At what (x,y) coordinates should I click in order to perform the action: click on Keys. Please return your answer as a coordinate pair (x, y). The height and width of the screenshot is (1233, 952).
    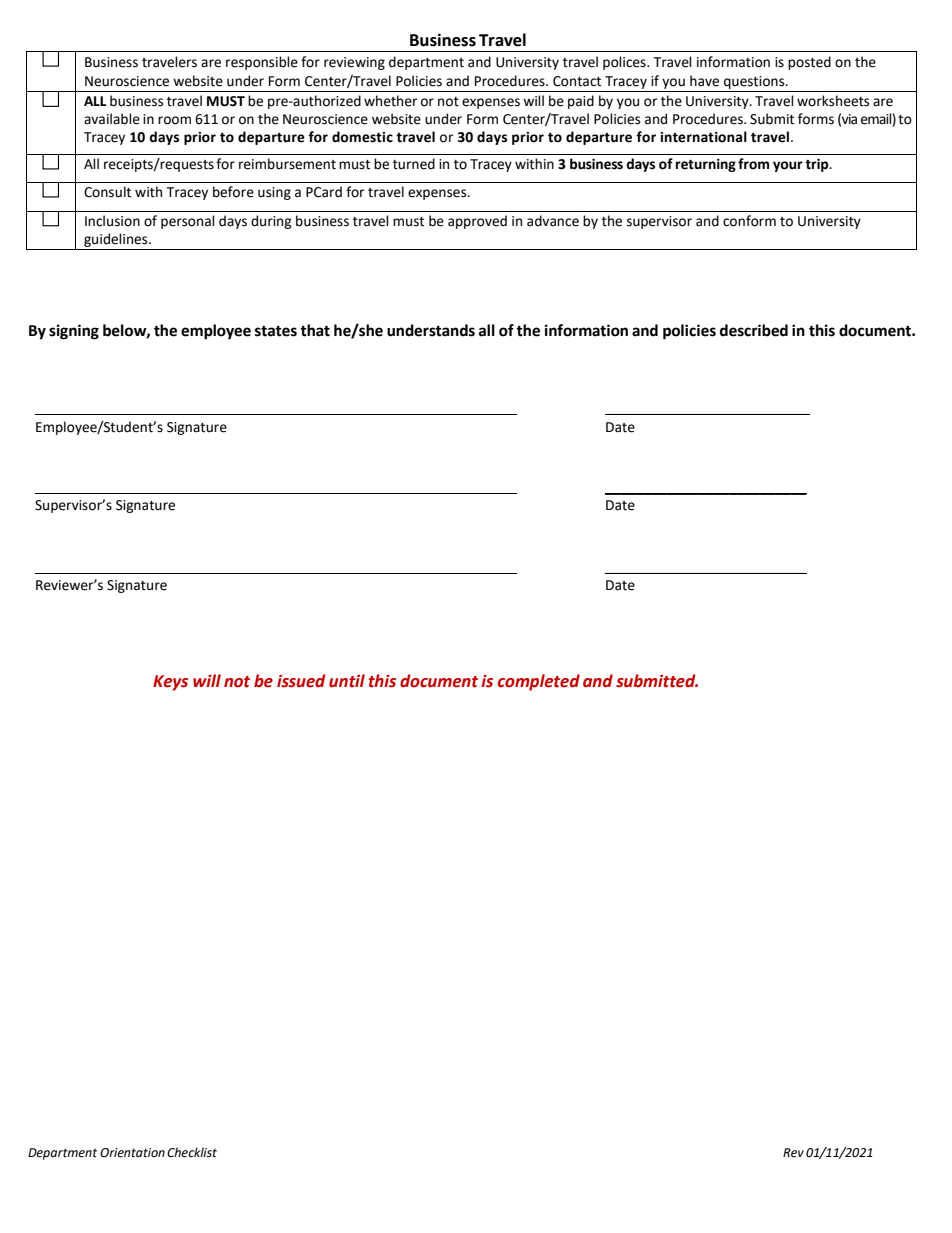
    Looking at the image, I should click on (170, 683).
